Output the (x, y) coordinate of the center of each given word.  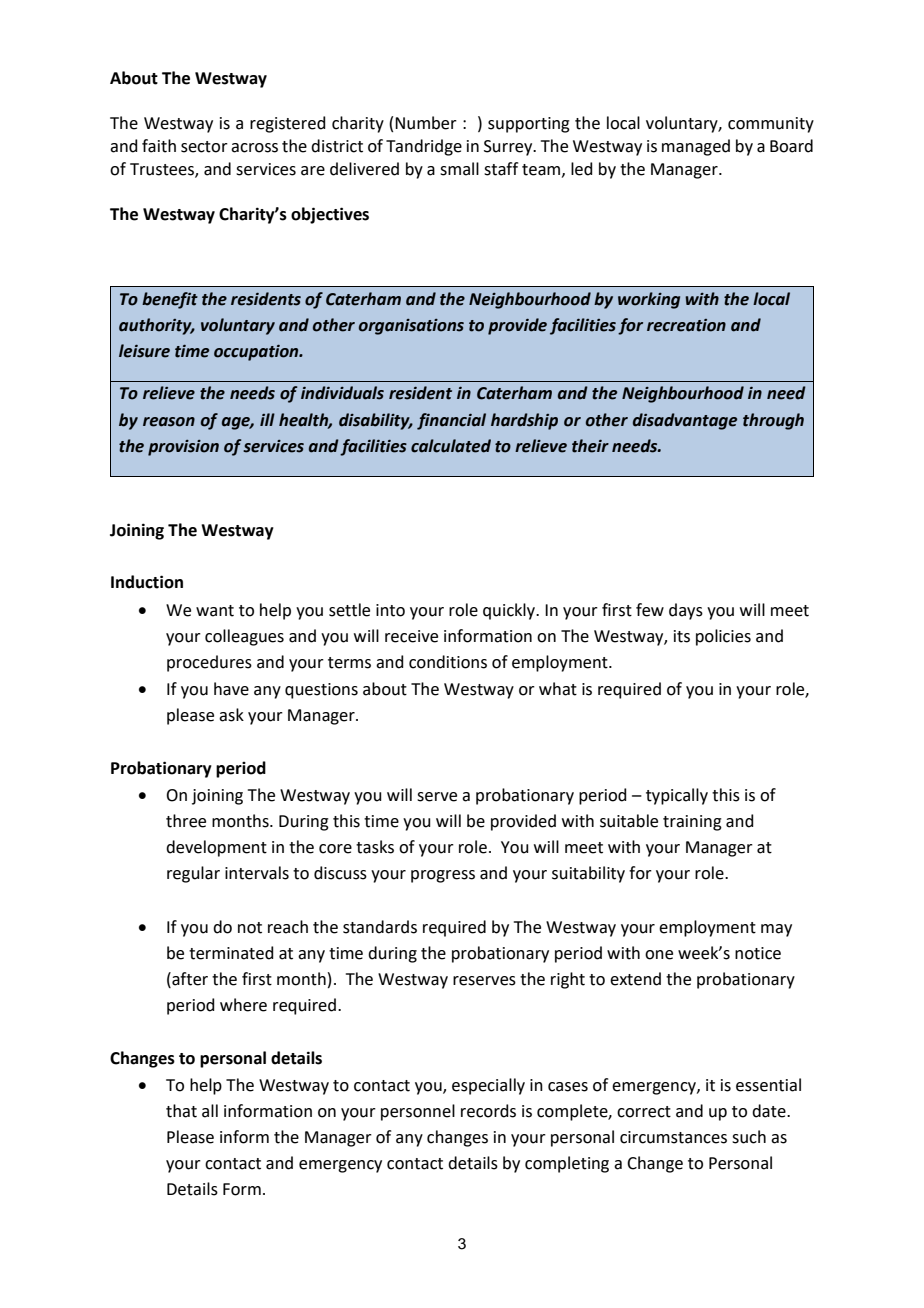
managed (696, 147)
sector (204, 147)
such (749, 1137)
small (459, 169)
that (181, 1111)
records (488, 1111)
